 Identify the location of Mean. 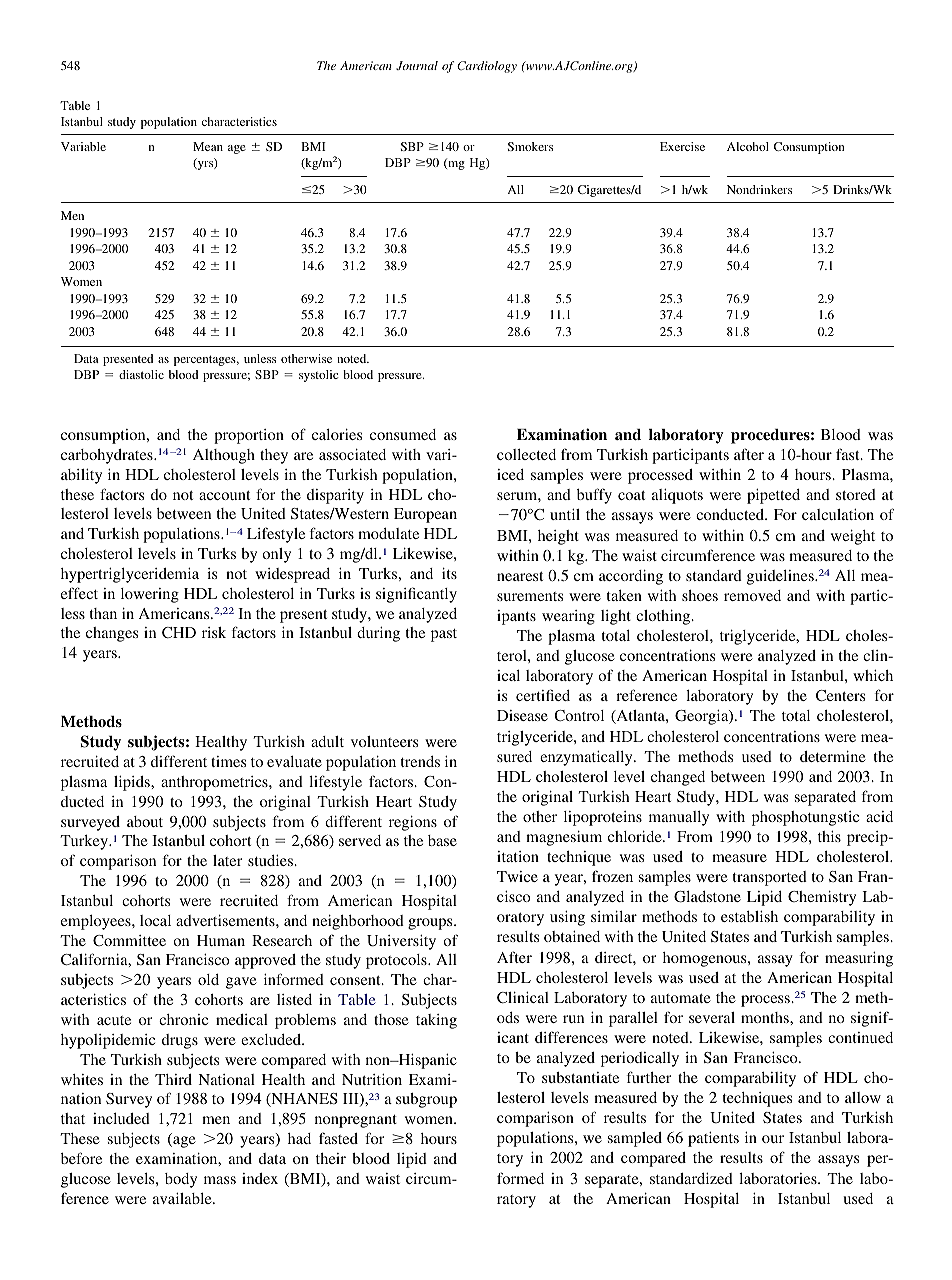
(208, 146).
